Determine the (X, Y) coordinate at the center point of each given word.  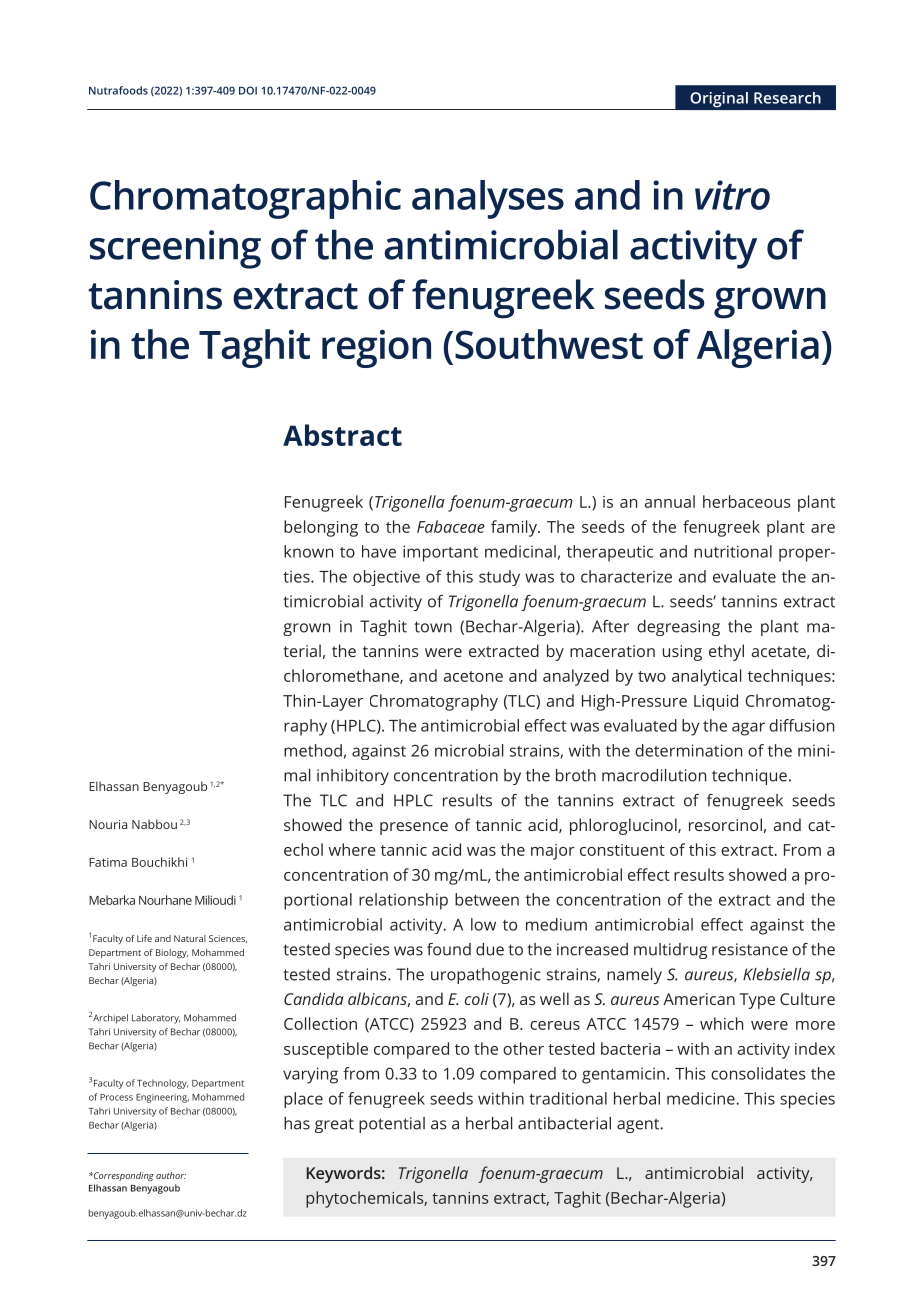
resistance (750, 949)
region (376, 349)
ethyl (726, 652)
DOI (248, 90)
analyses (488, 199)
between (487, 899)
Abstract (342, 435)
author (171, 1175)
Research (787, 98)
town (433, 627)
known (308, 551)
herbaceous (747, 501)
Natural (190, 938)
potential (392, 1125)
